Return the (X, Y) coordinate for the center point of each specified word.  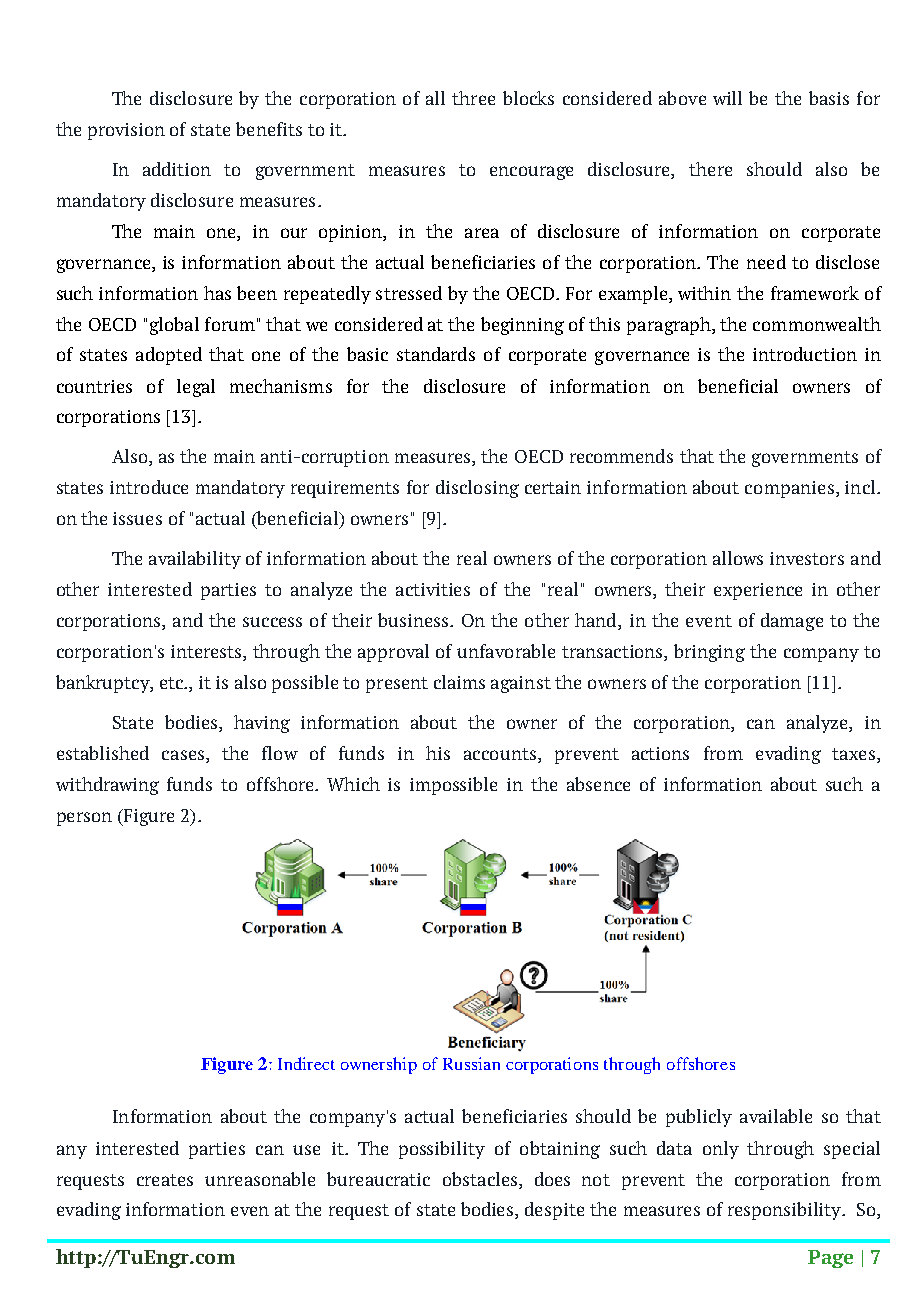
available (776, 1116)
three (473, 98)
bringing (709, 653)
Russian (471, 1063)
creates (165, 1180)
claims (459, 682)
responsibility (785, 1211)
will (727, 98)
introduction (805, 354)
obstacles (481, 1179)
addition (177, 169)
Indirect (306, 1063)
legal (196, 388)
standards (436, 354)
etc (173, 683)
